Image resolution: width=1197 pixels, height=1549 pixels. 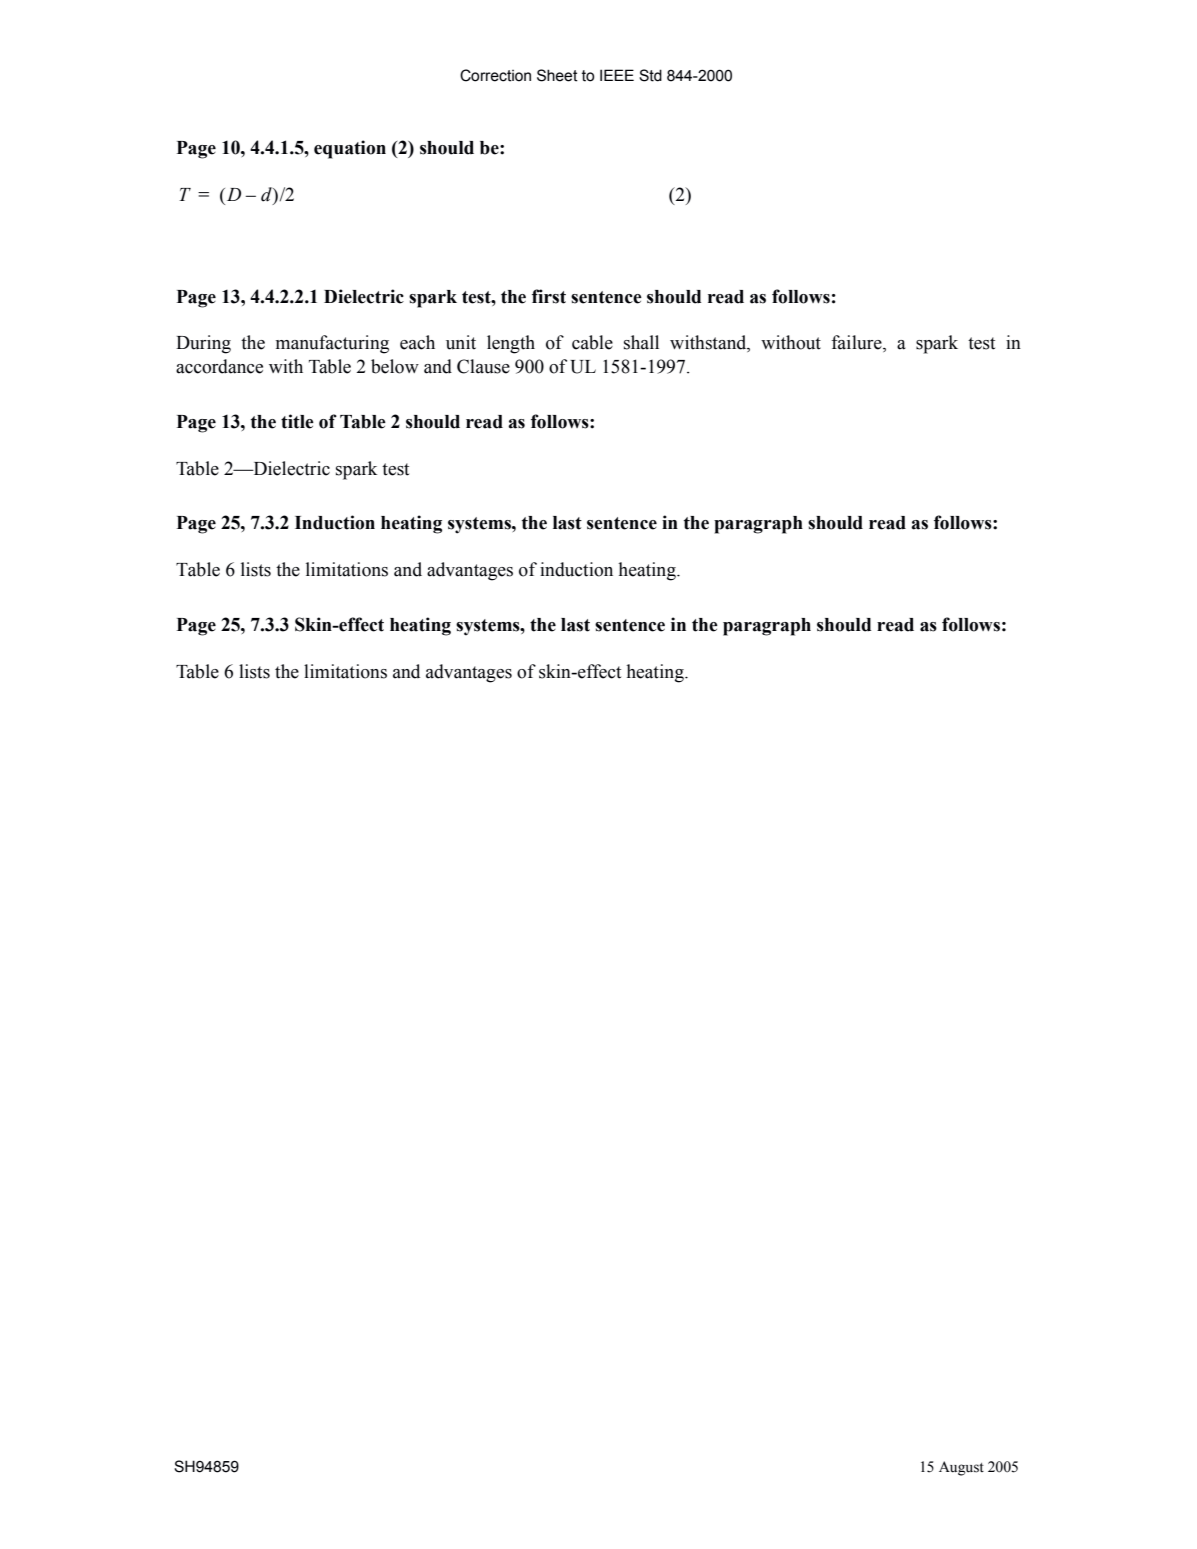 I want to click on shall, so click(x=641, y=342).
